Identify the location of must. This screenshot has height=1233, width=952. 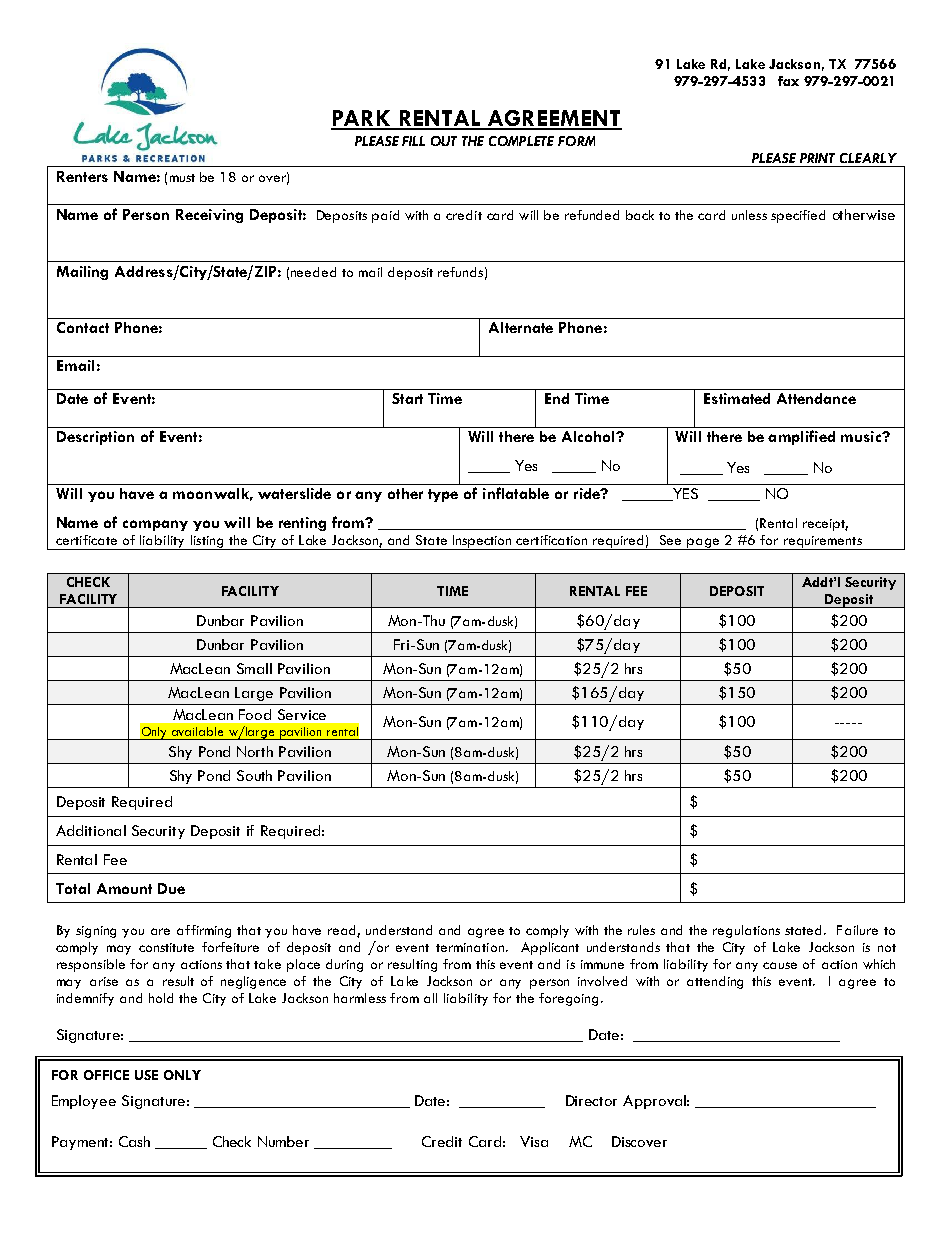
(182, 178).
